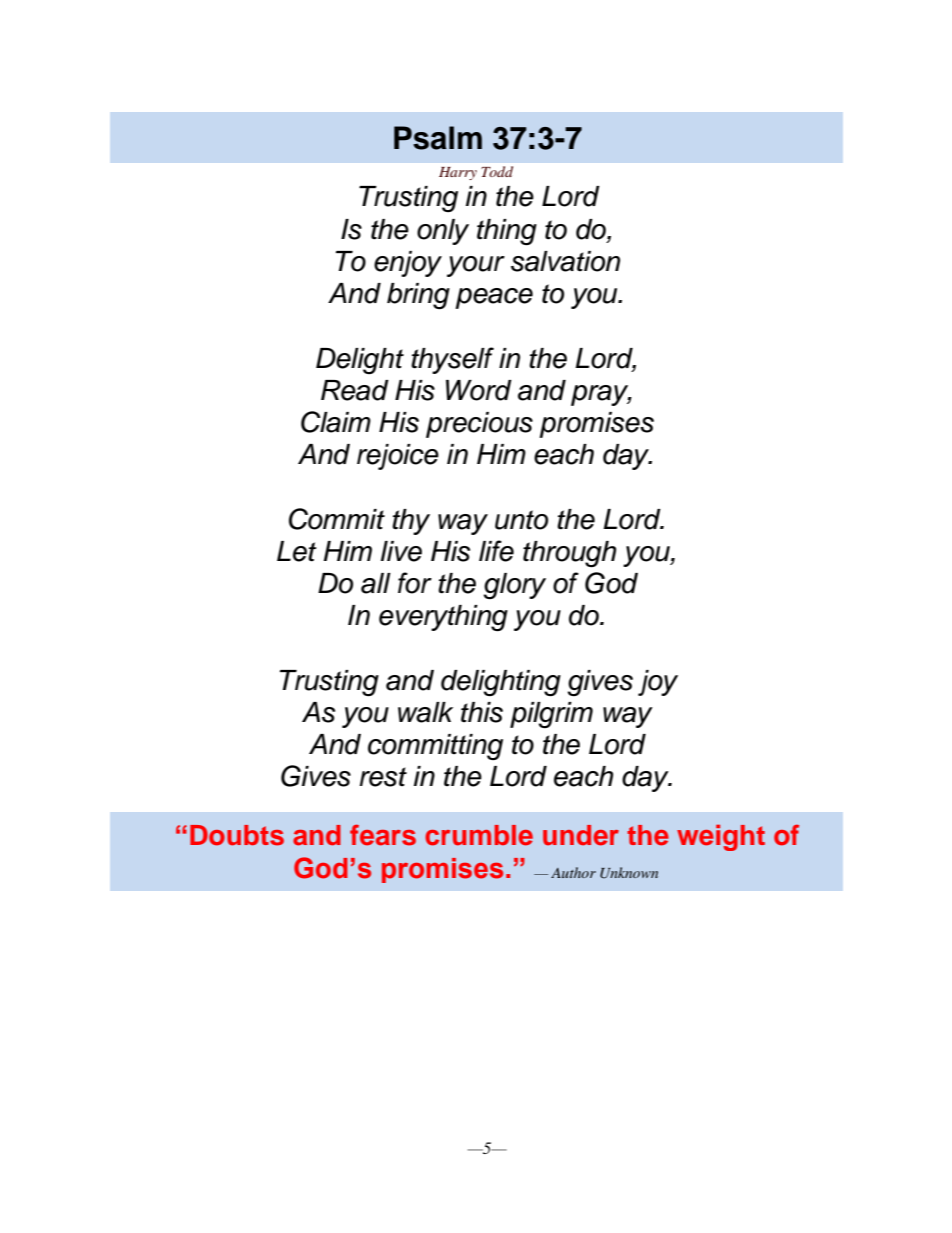 The image size is (952, 1233). Describe the element at coordinates (569, 554) in the screenshot. I see `through` at that location.
